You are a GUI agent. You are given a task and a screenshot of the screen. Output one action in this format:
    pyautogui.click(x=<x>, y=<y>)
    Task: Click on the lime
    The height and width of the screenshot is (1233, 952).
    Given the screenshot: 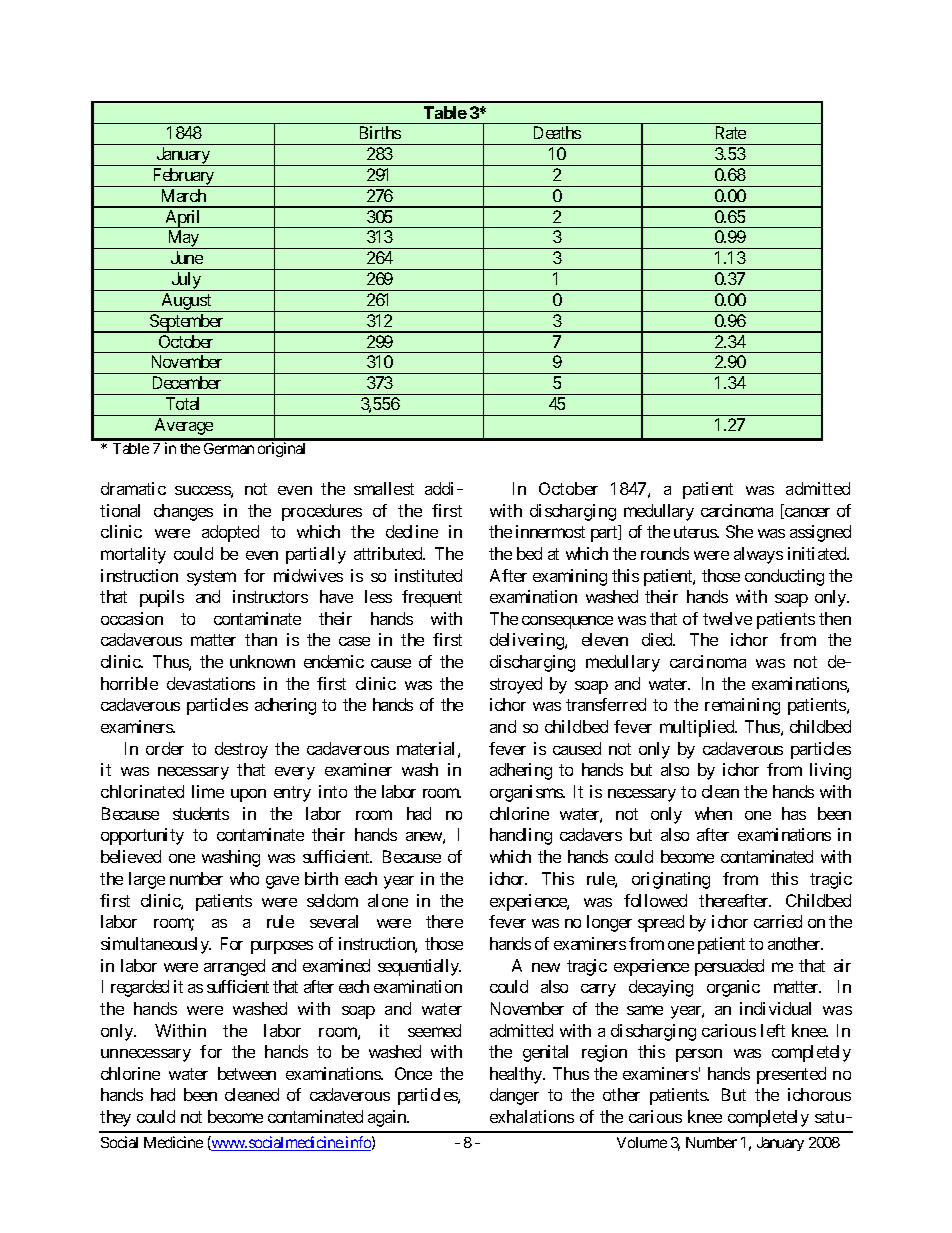 What is the action you would take?
    pyautogui.click(x=208, y=791)
